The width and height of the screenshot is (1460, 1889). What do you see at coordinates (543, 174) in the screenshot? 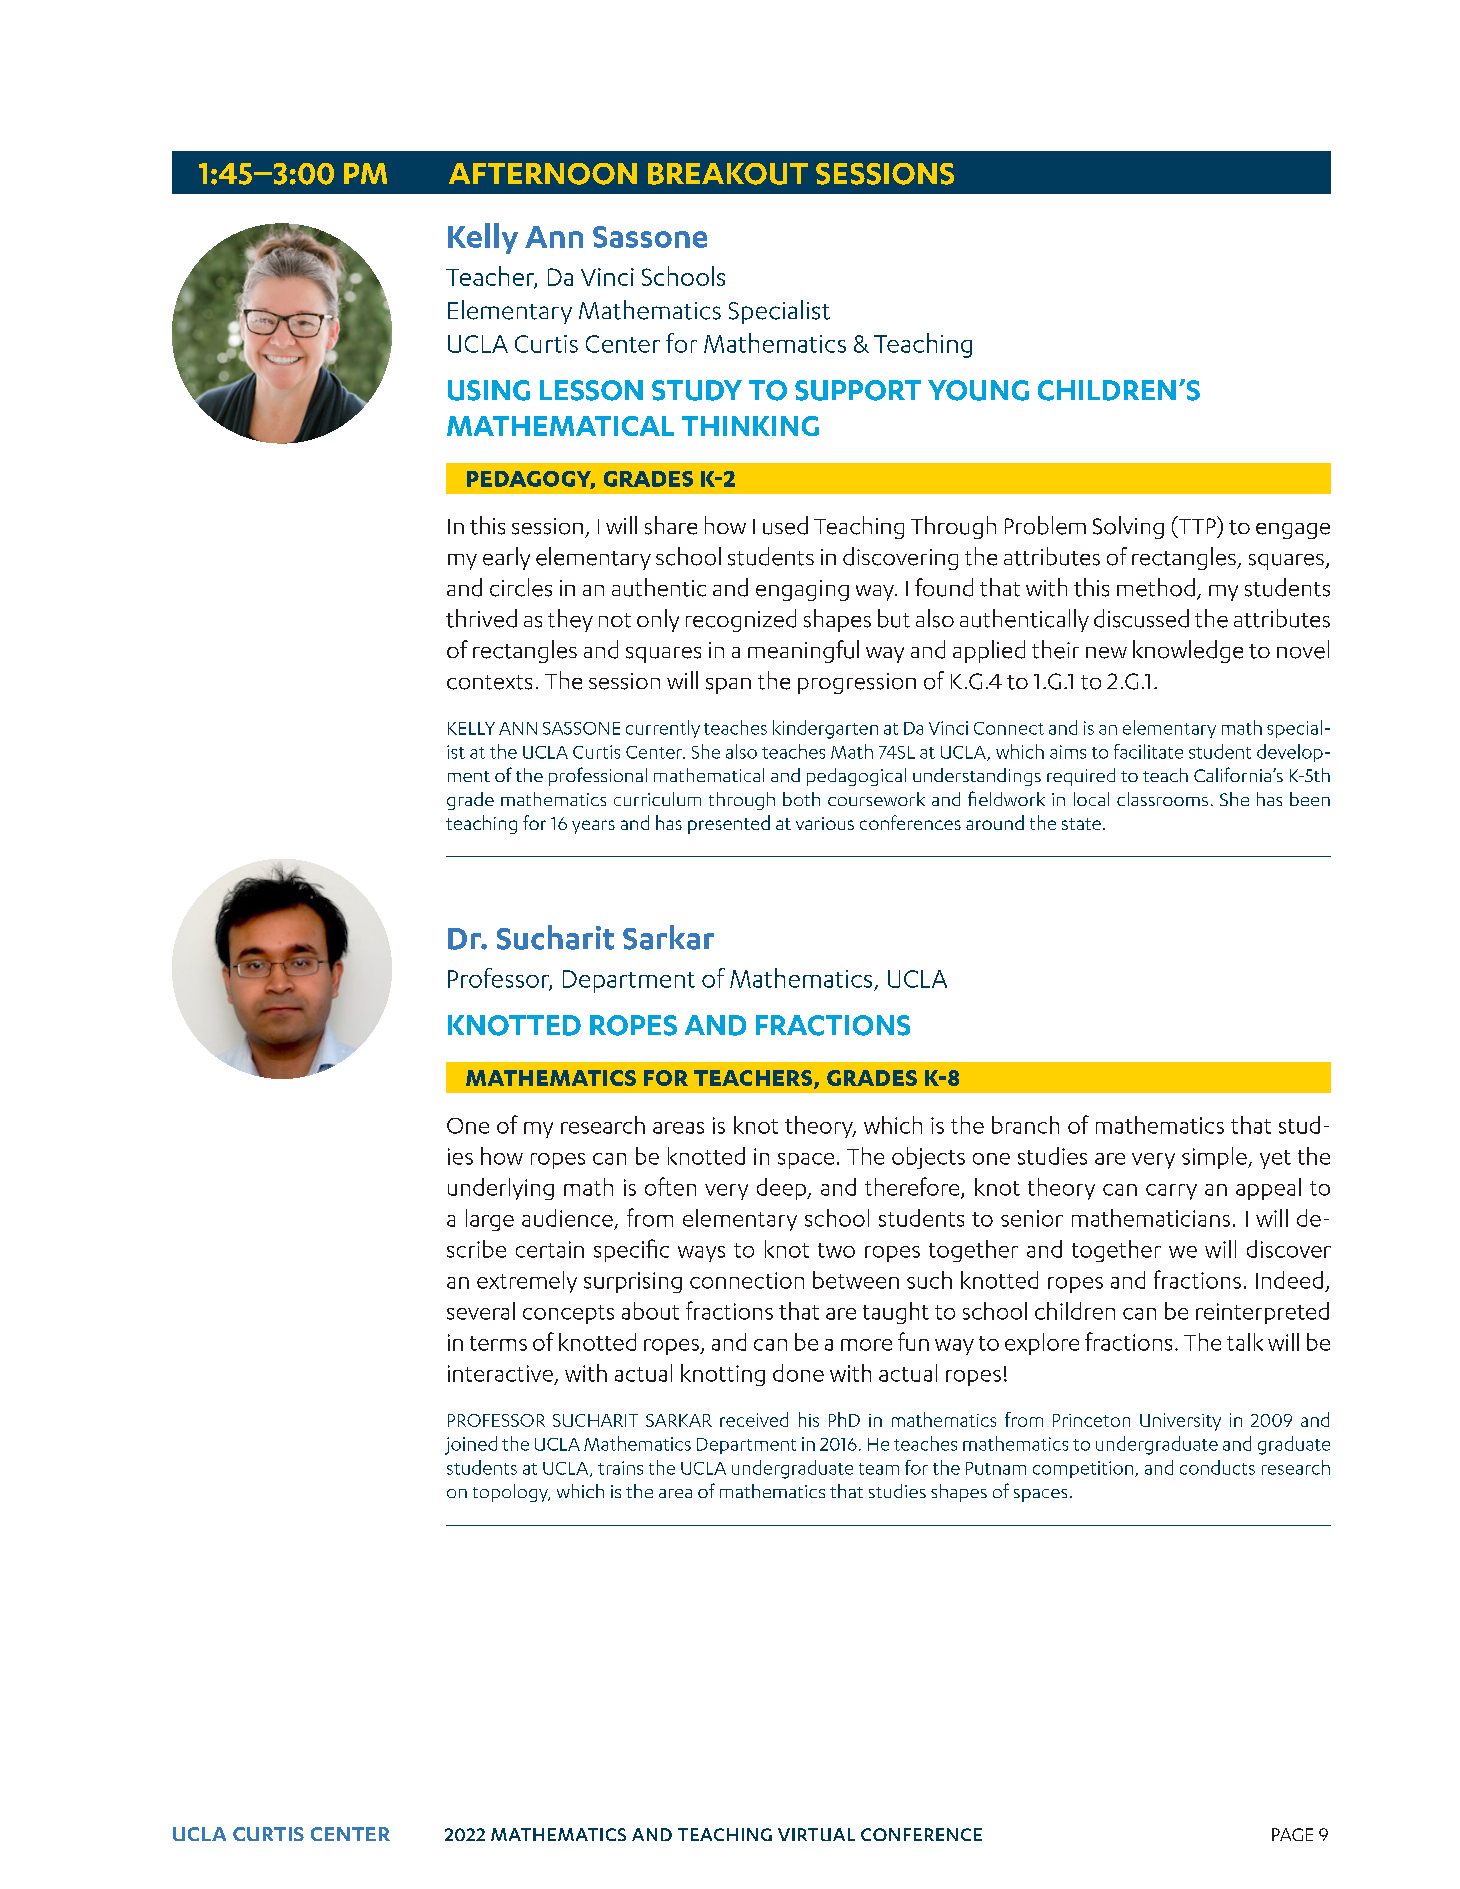
I see `AFTERNOON` at bounding box center [543, 174].
